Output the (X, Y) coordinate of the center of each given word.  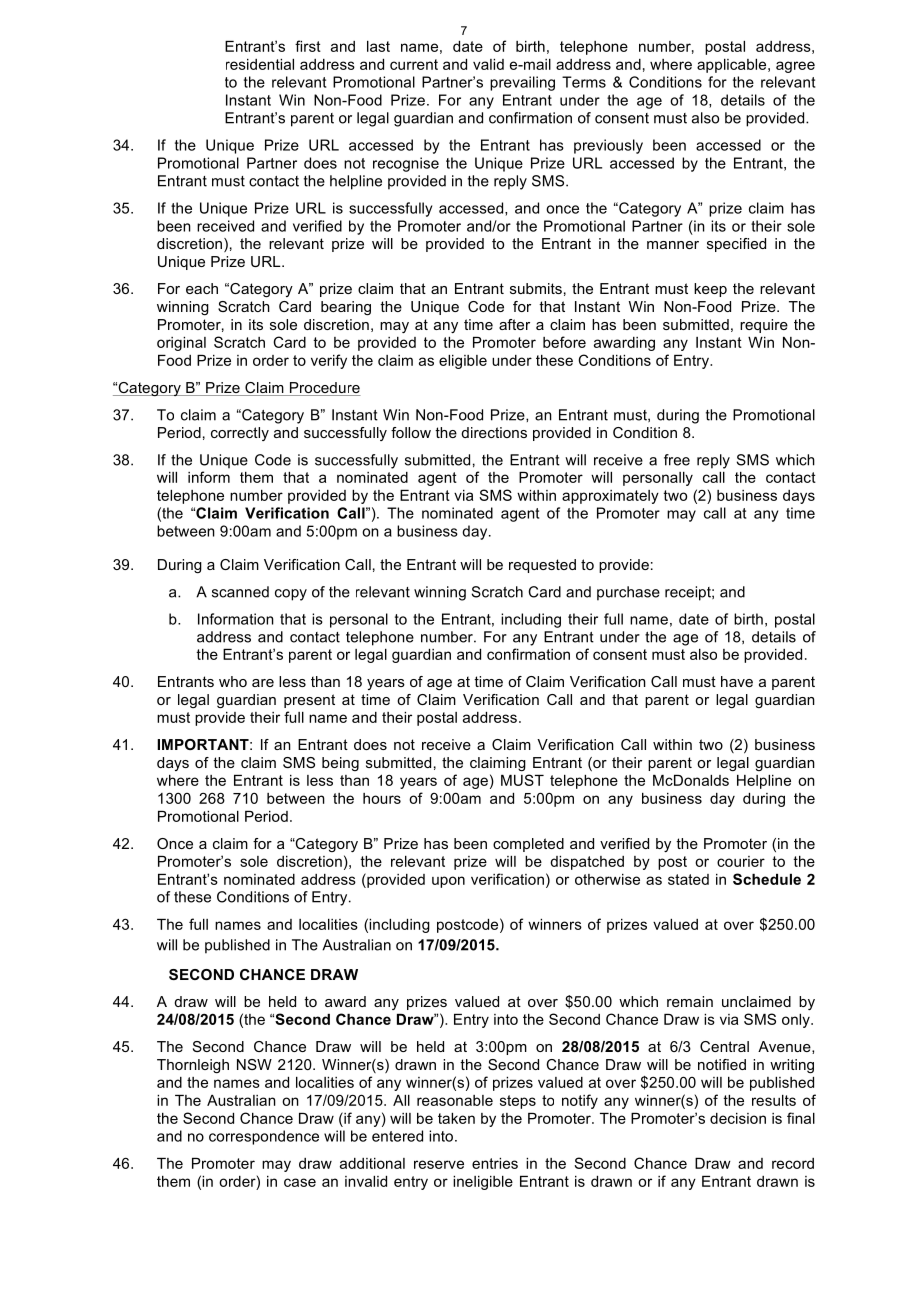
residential (260, 64)
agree (795, 67)
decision (738, 1118)
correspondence (264, 1137)
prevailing (522, 83)
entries (495, 1163)
